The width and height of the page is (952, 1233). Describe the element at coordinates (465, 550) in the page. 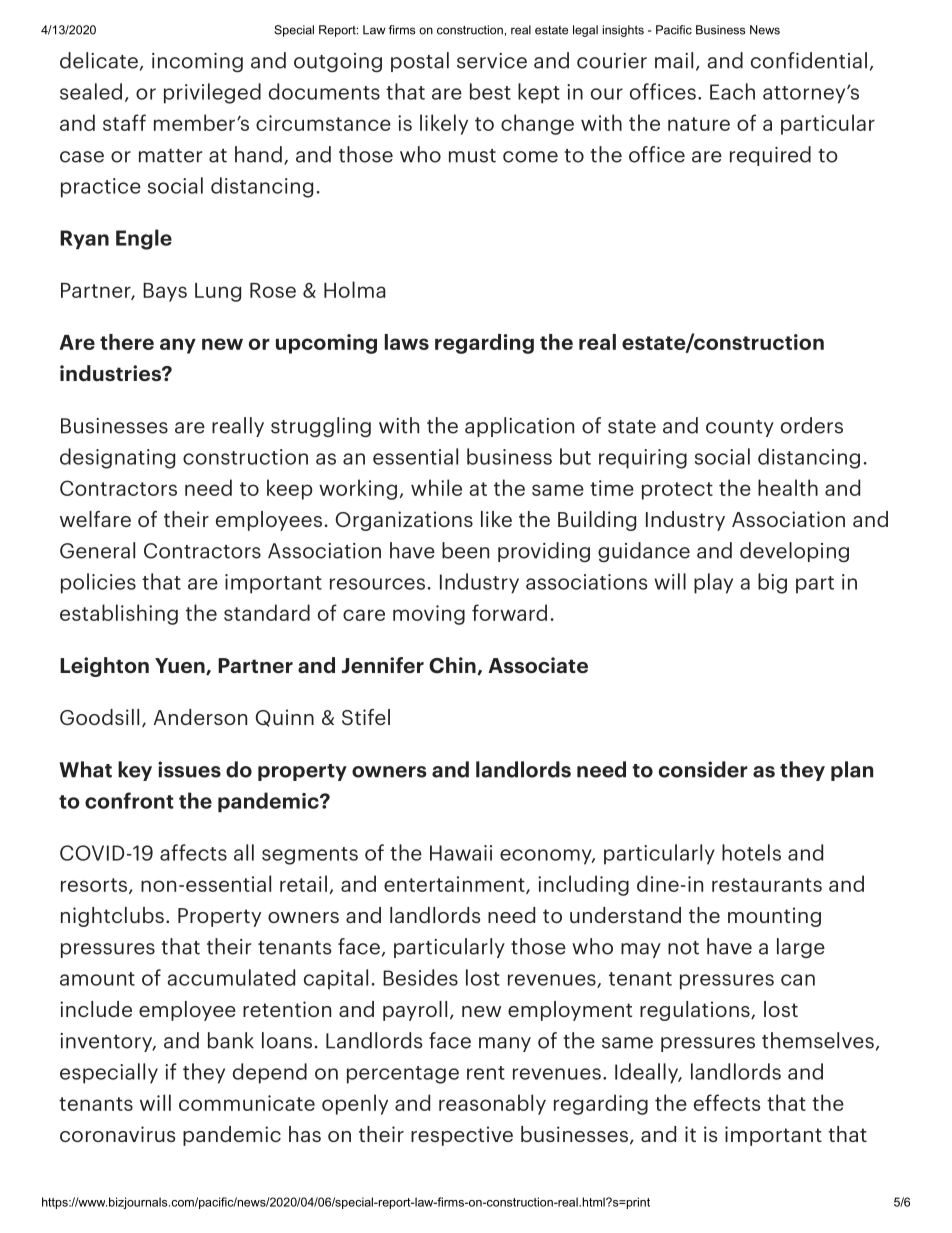

I see `been` at that location.
